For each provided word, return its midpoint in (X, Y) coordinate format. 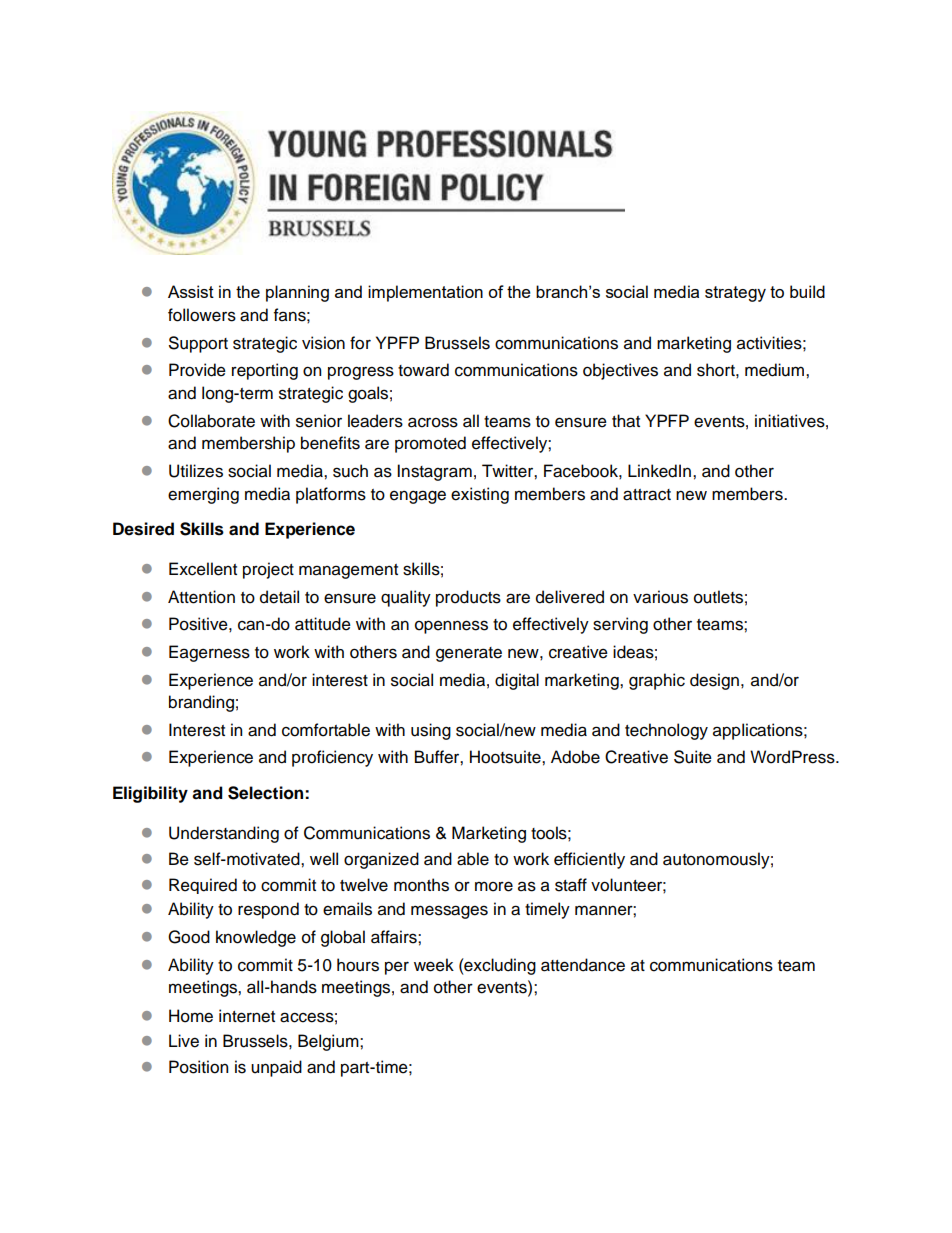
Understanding (224, 834)
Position (198, 1067)
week (434, 965)
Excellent (203, 569)
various (660, 597)
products (468, 598)
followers (202, 315)
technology (666, 731)
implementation (425, 293)
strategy (735, 294)
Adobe (575, 757)
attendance (583, 965)
